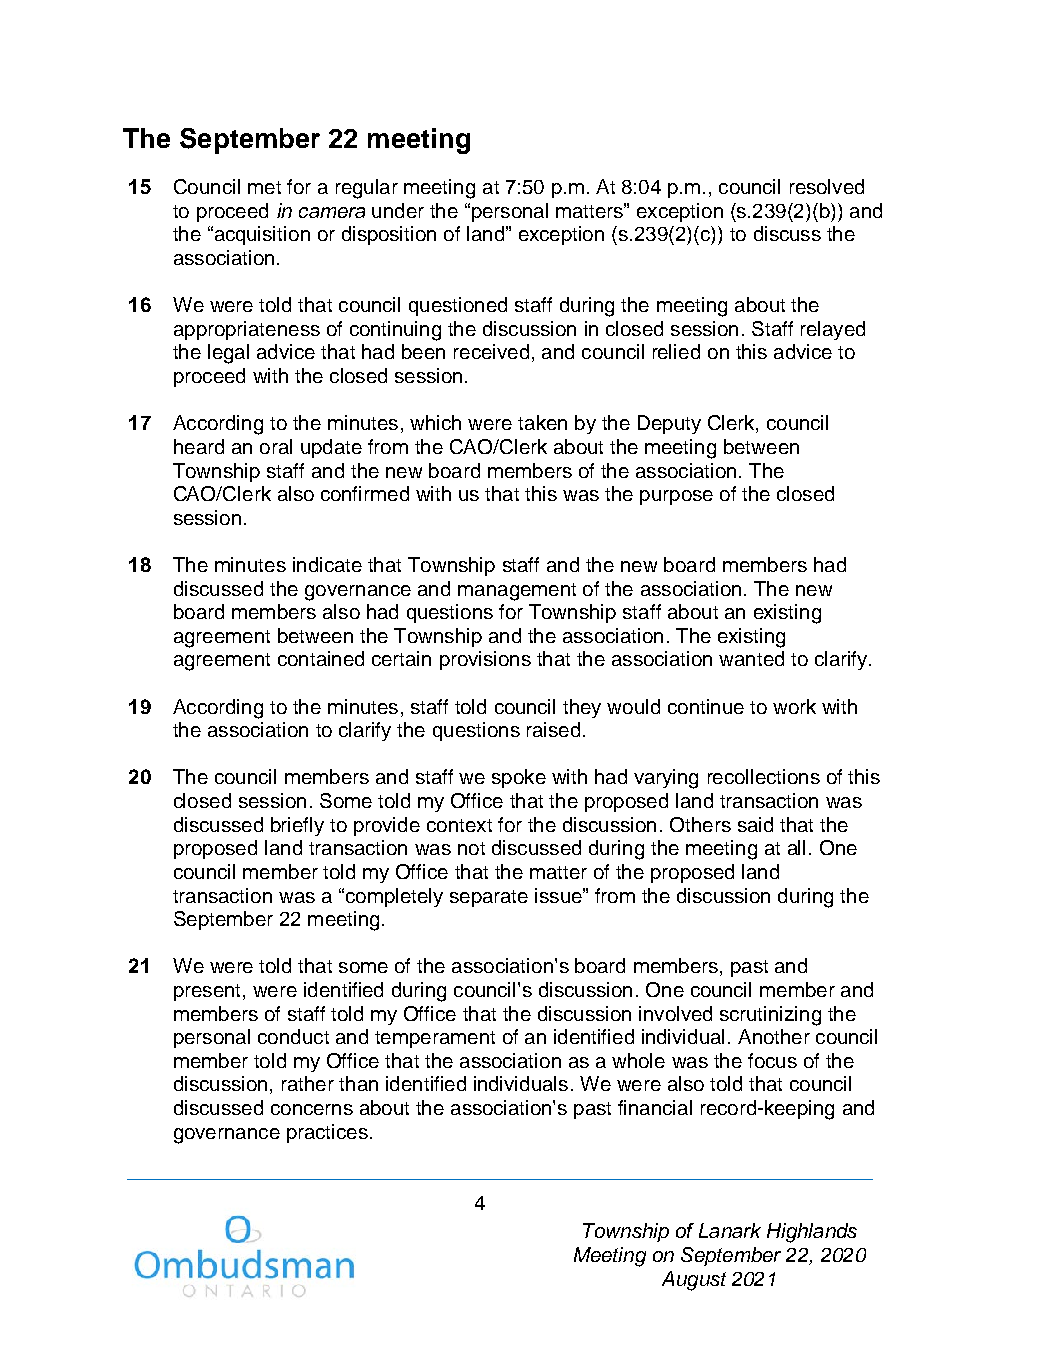  I want to click on practices, so click(327, 1133).
